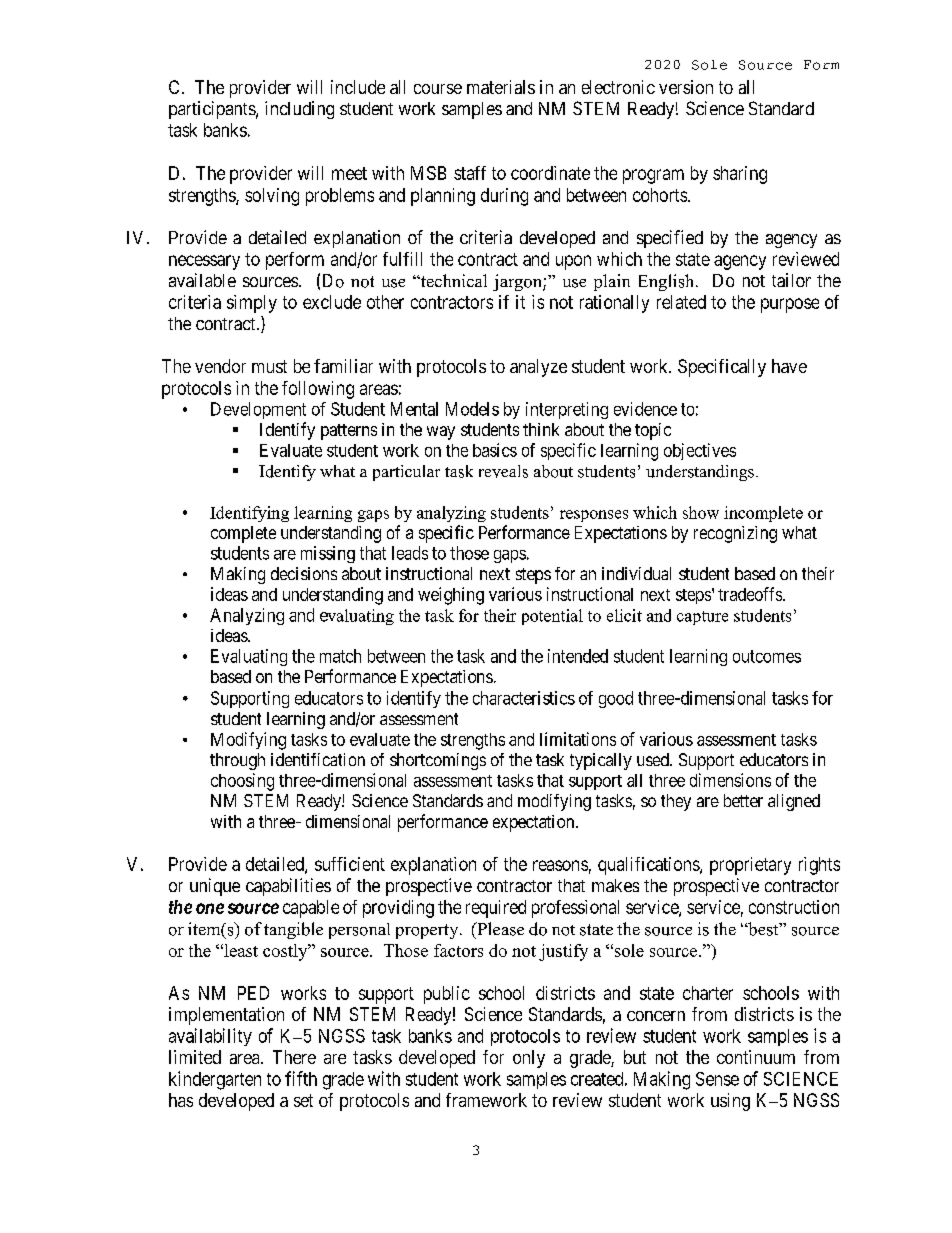 The height and width of the screenshot is (1233, 952). I want to click on There, so click(294, 1057).
